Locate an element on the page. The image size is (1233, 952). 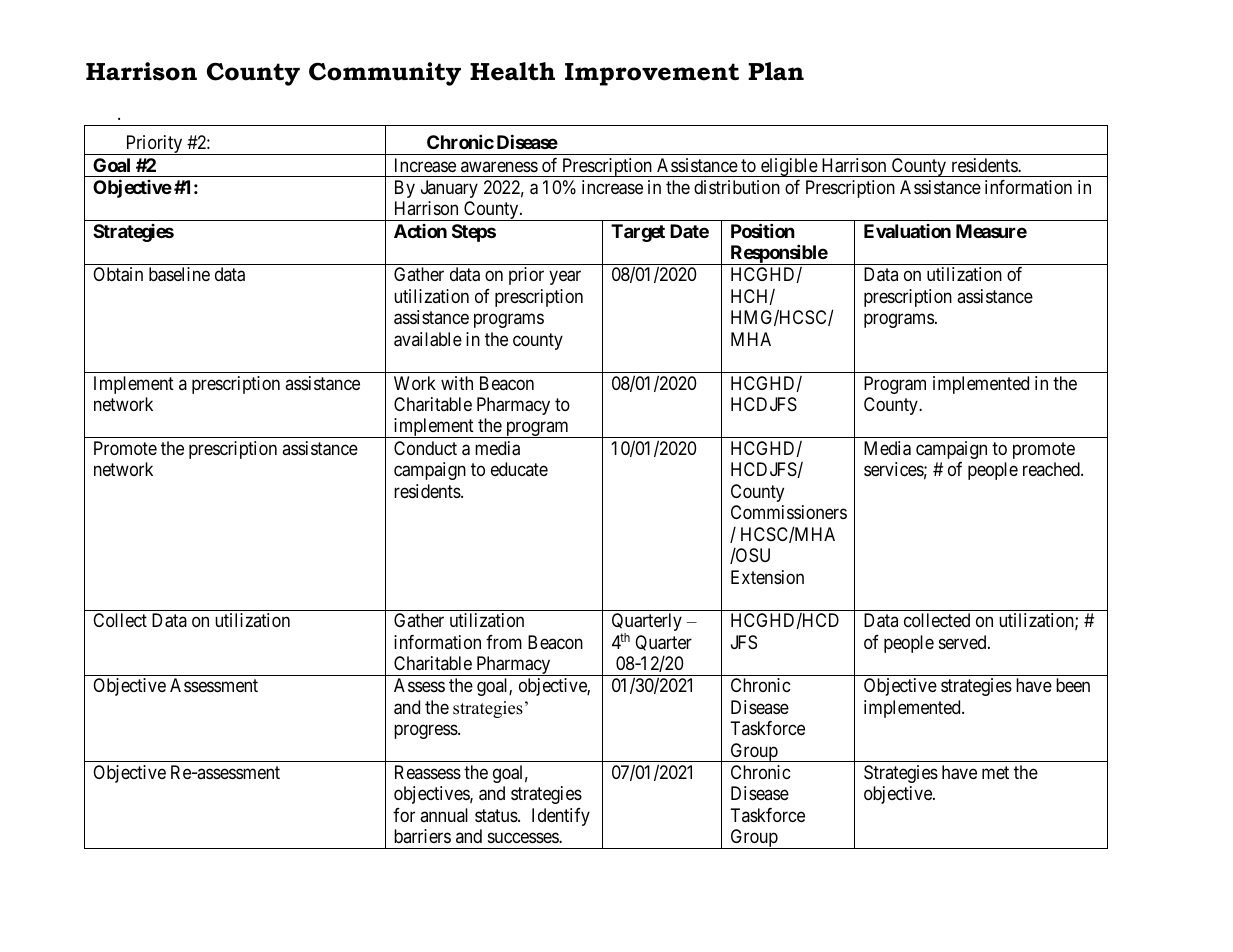
Plan is located at coordinates (776, 71).
